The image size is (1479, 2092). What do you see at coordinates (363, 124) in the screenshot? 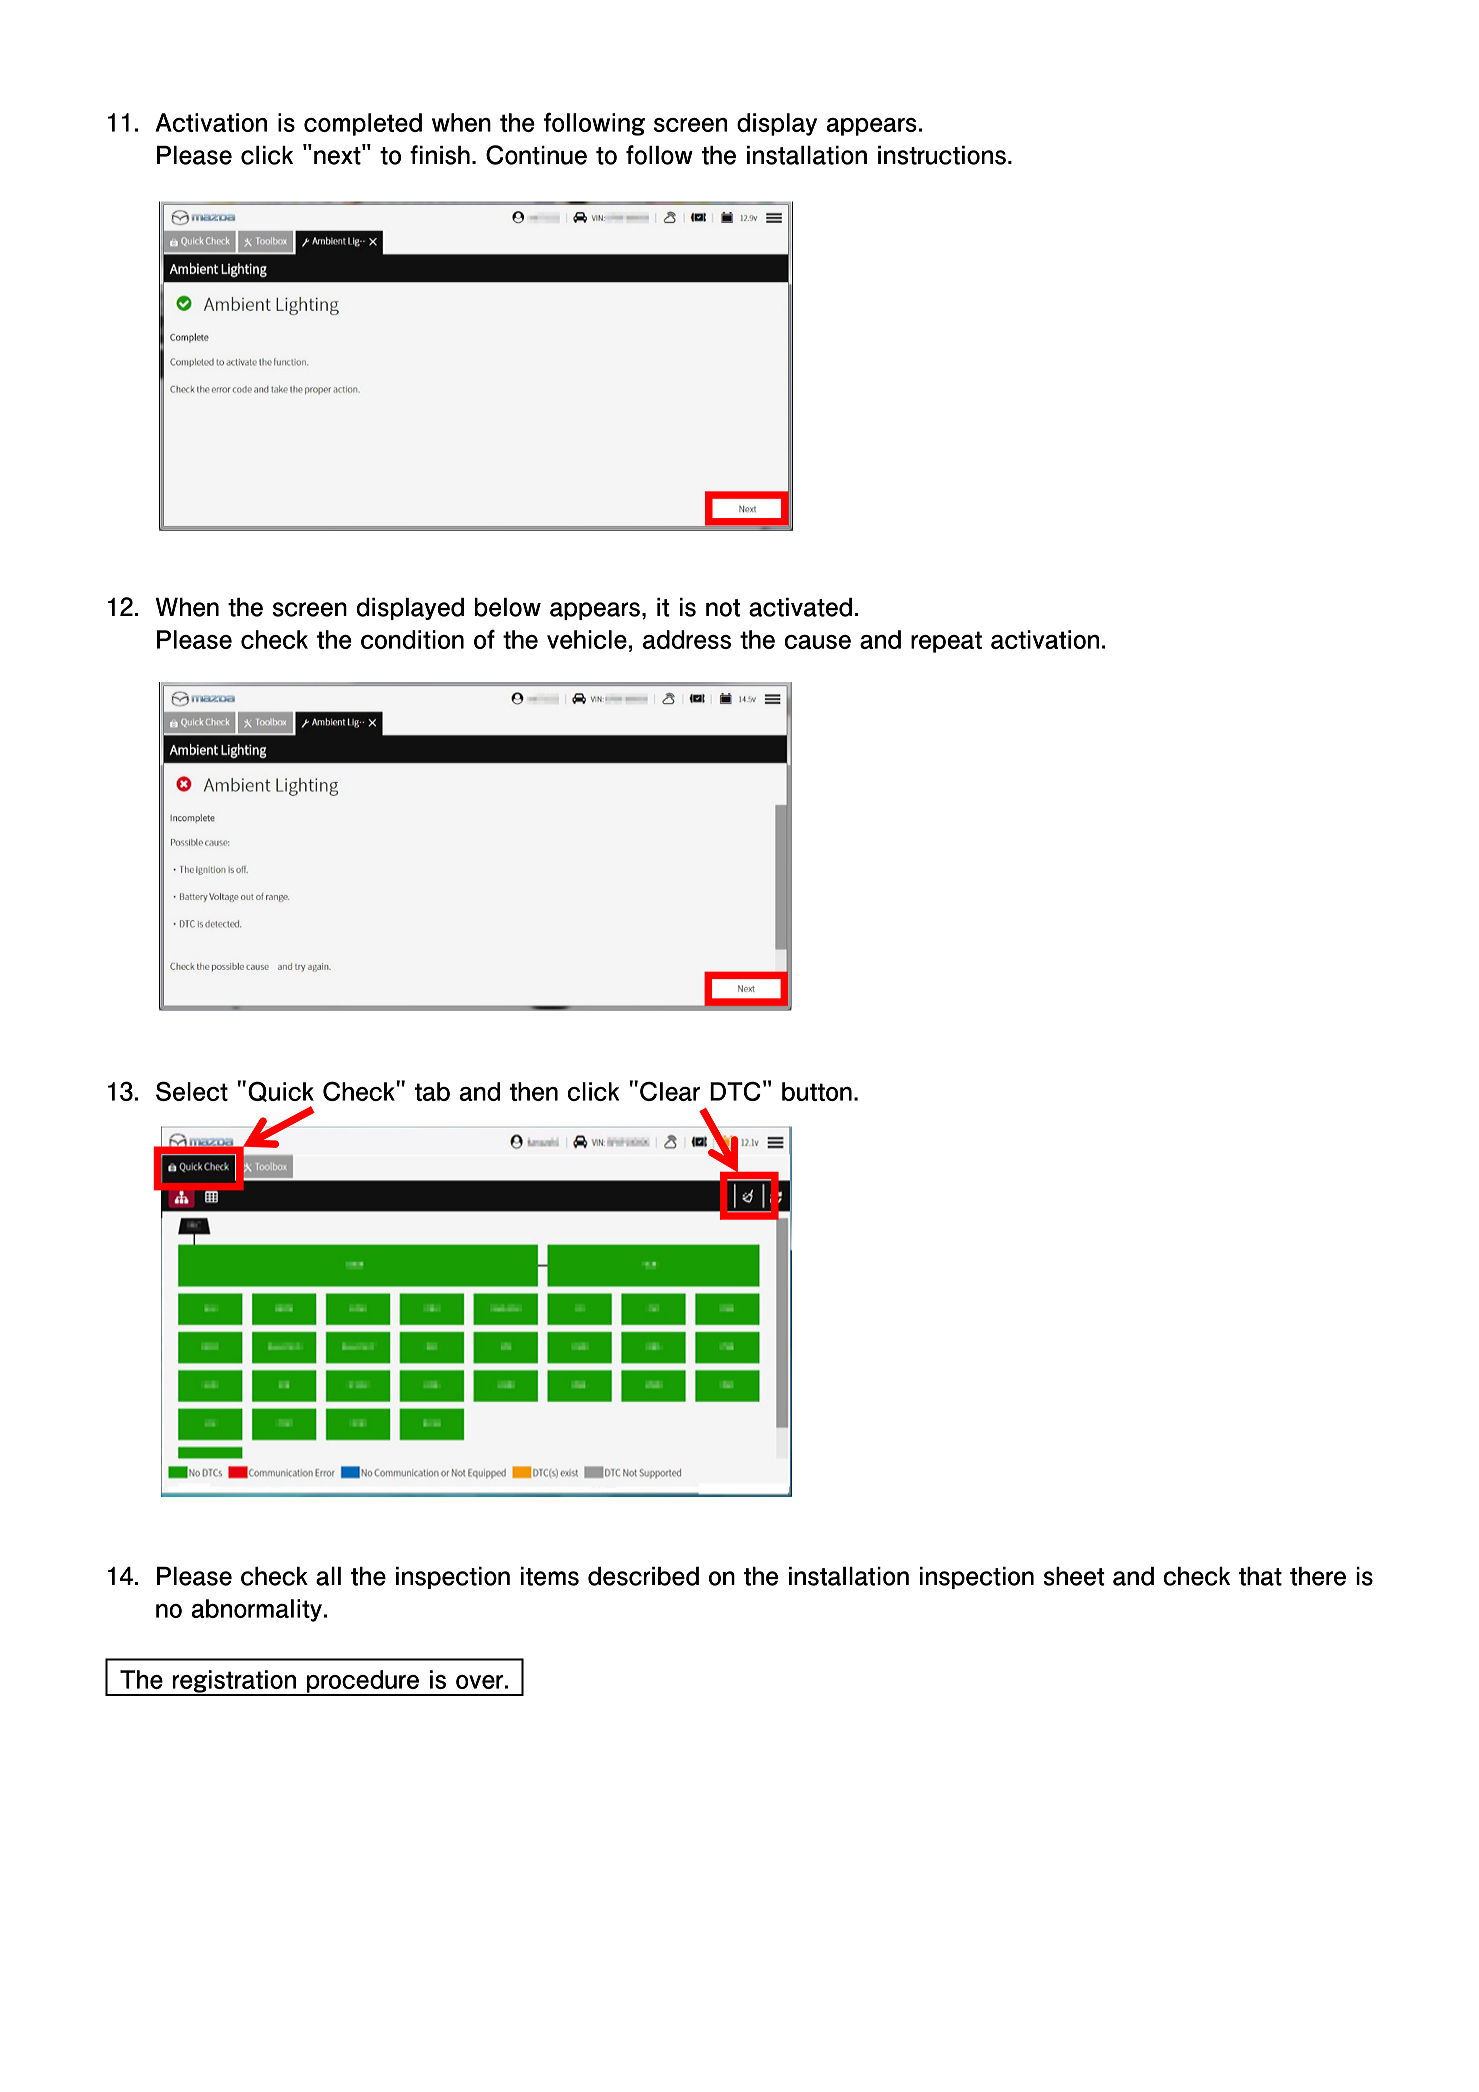
I see `completed` at bounding box center [363, 124].
